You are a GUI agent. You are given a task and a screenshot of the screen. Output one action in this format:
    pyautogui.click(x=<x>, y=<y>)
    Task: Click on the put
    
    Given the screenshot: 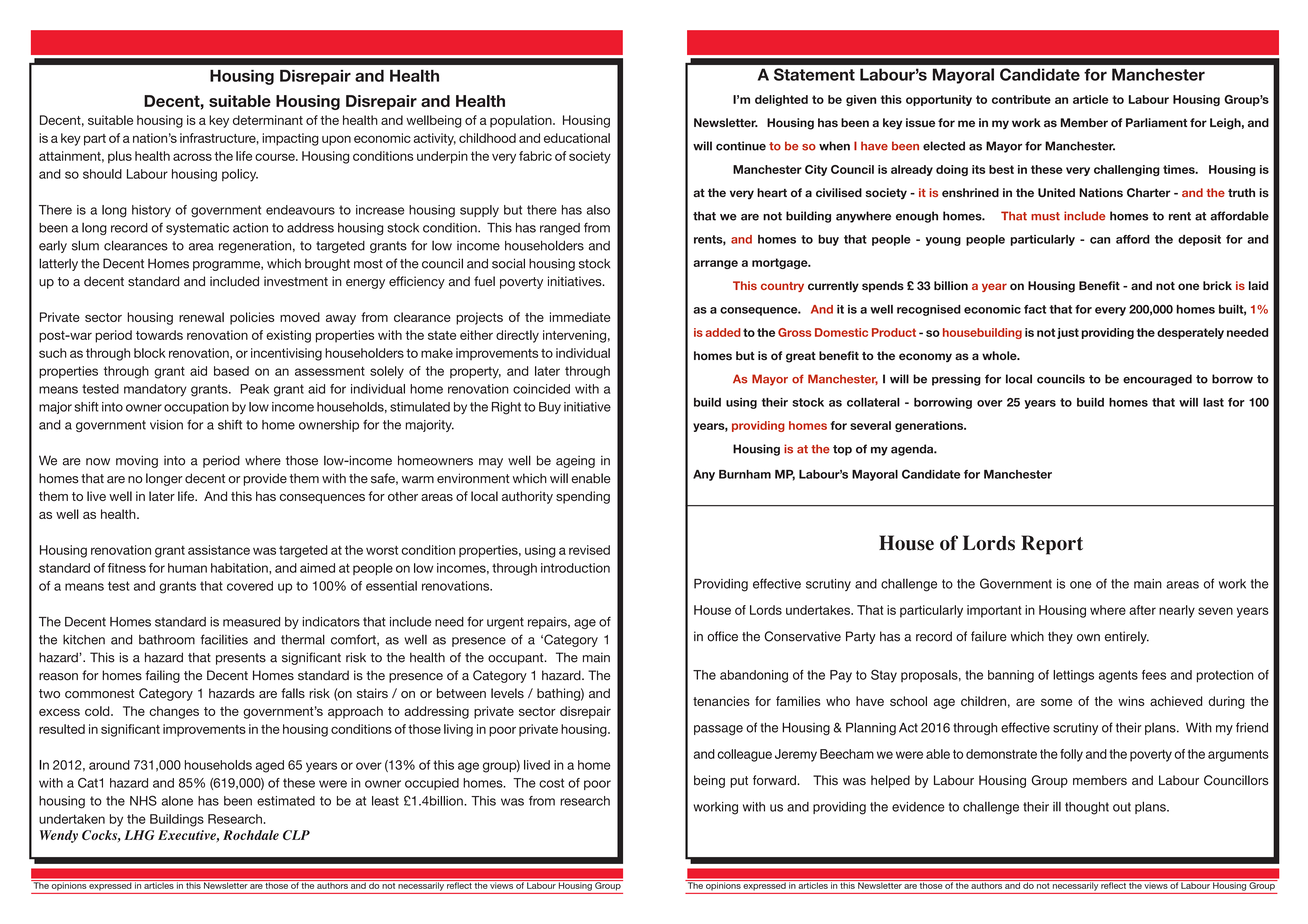 What is the action you would take?
    pyautogui.click(x=739, y=782)
